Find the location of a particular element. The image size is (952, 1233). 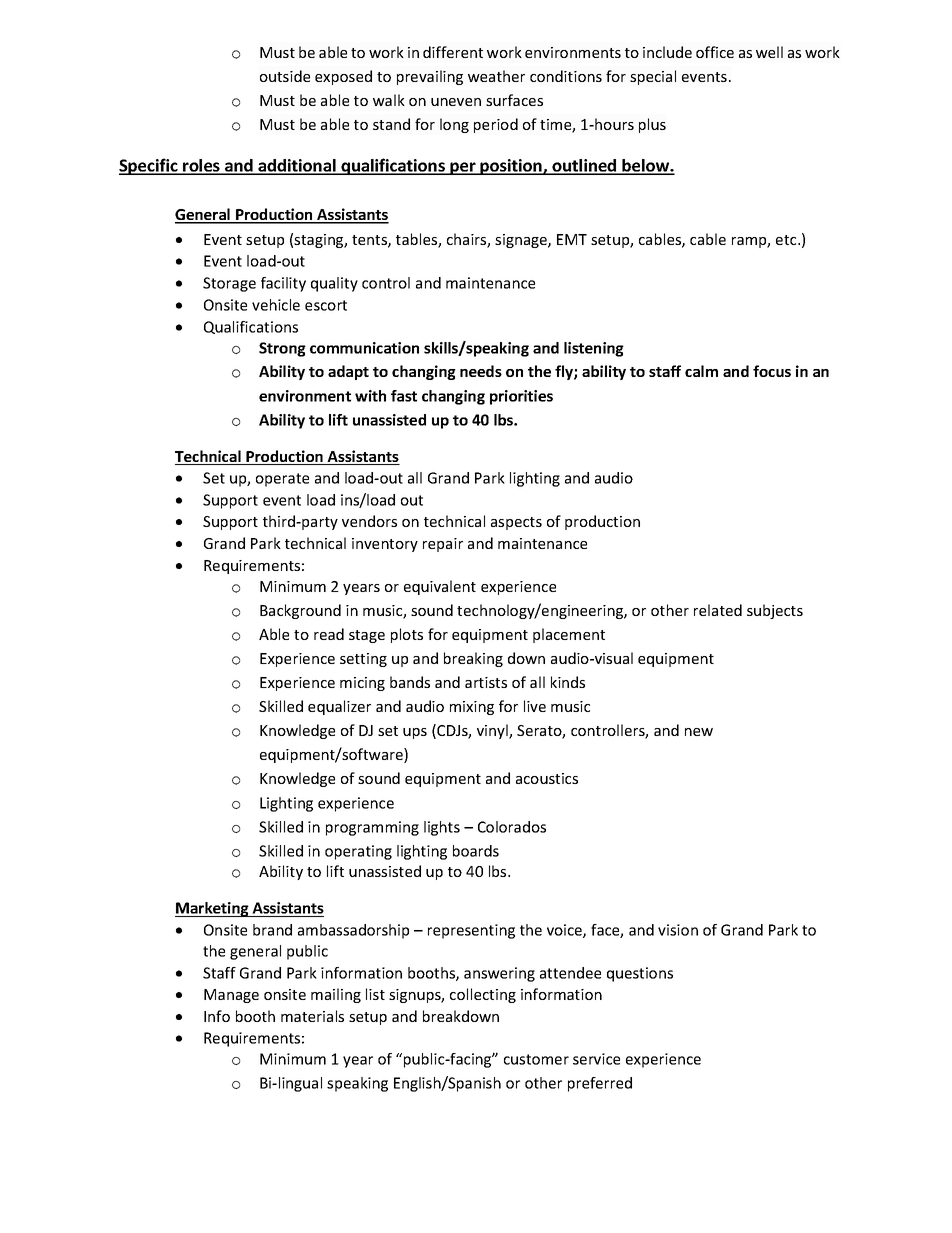

Manage is located at coordinates (231, 996).
